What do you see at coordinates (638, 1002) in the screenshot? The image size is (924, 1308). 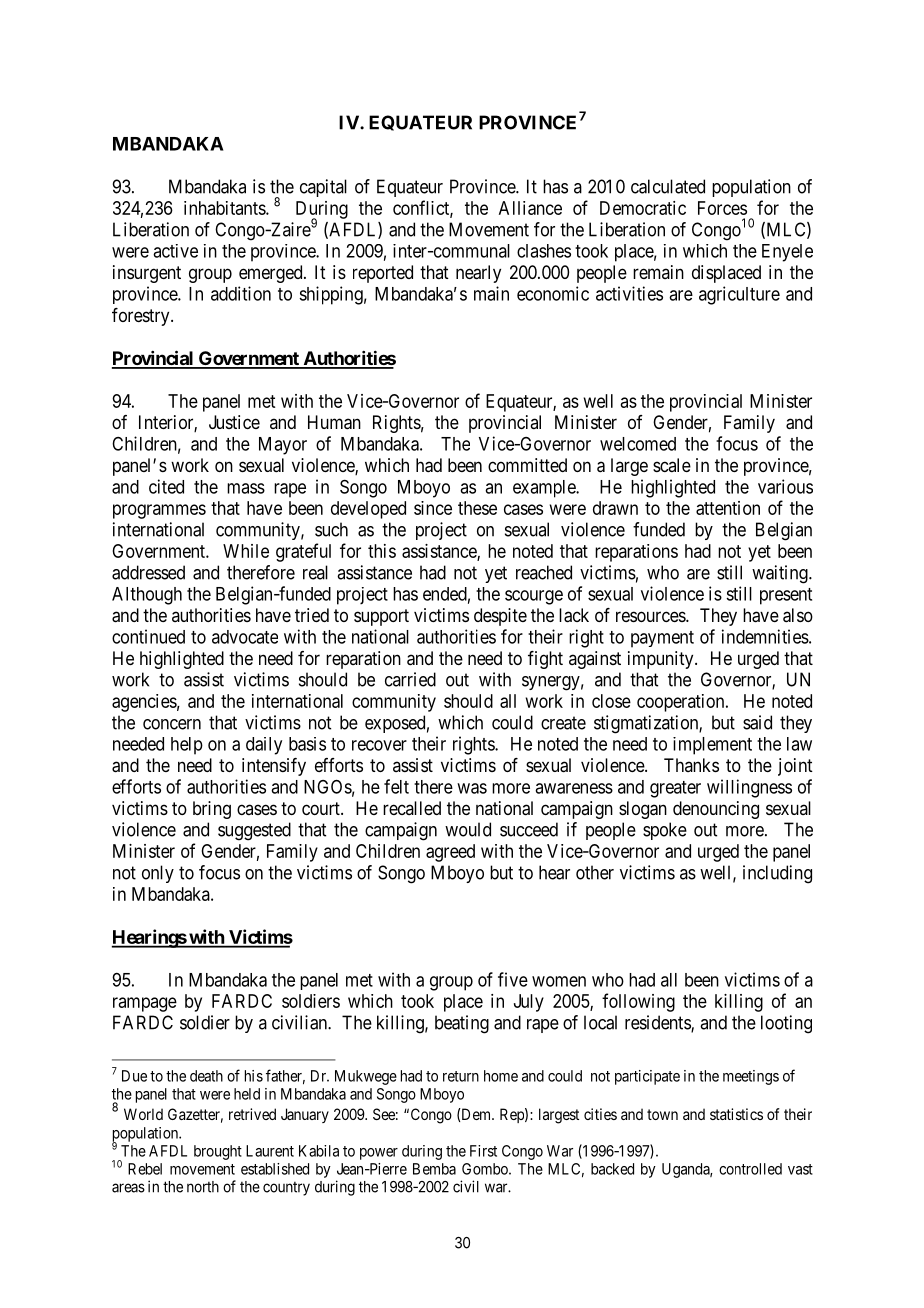 I see `following` at bounding box center [638, 1002].
